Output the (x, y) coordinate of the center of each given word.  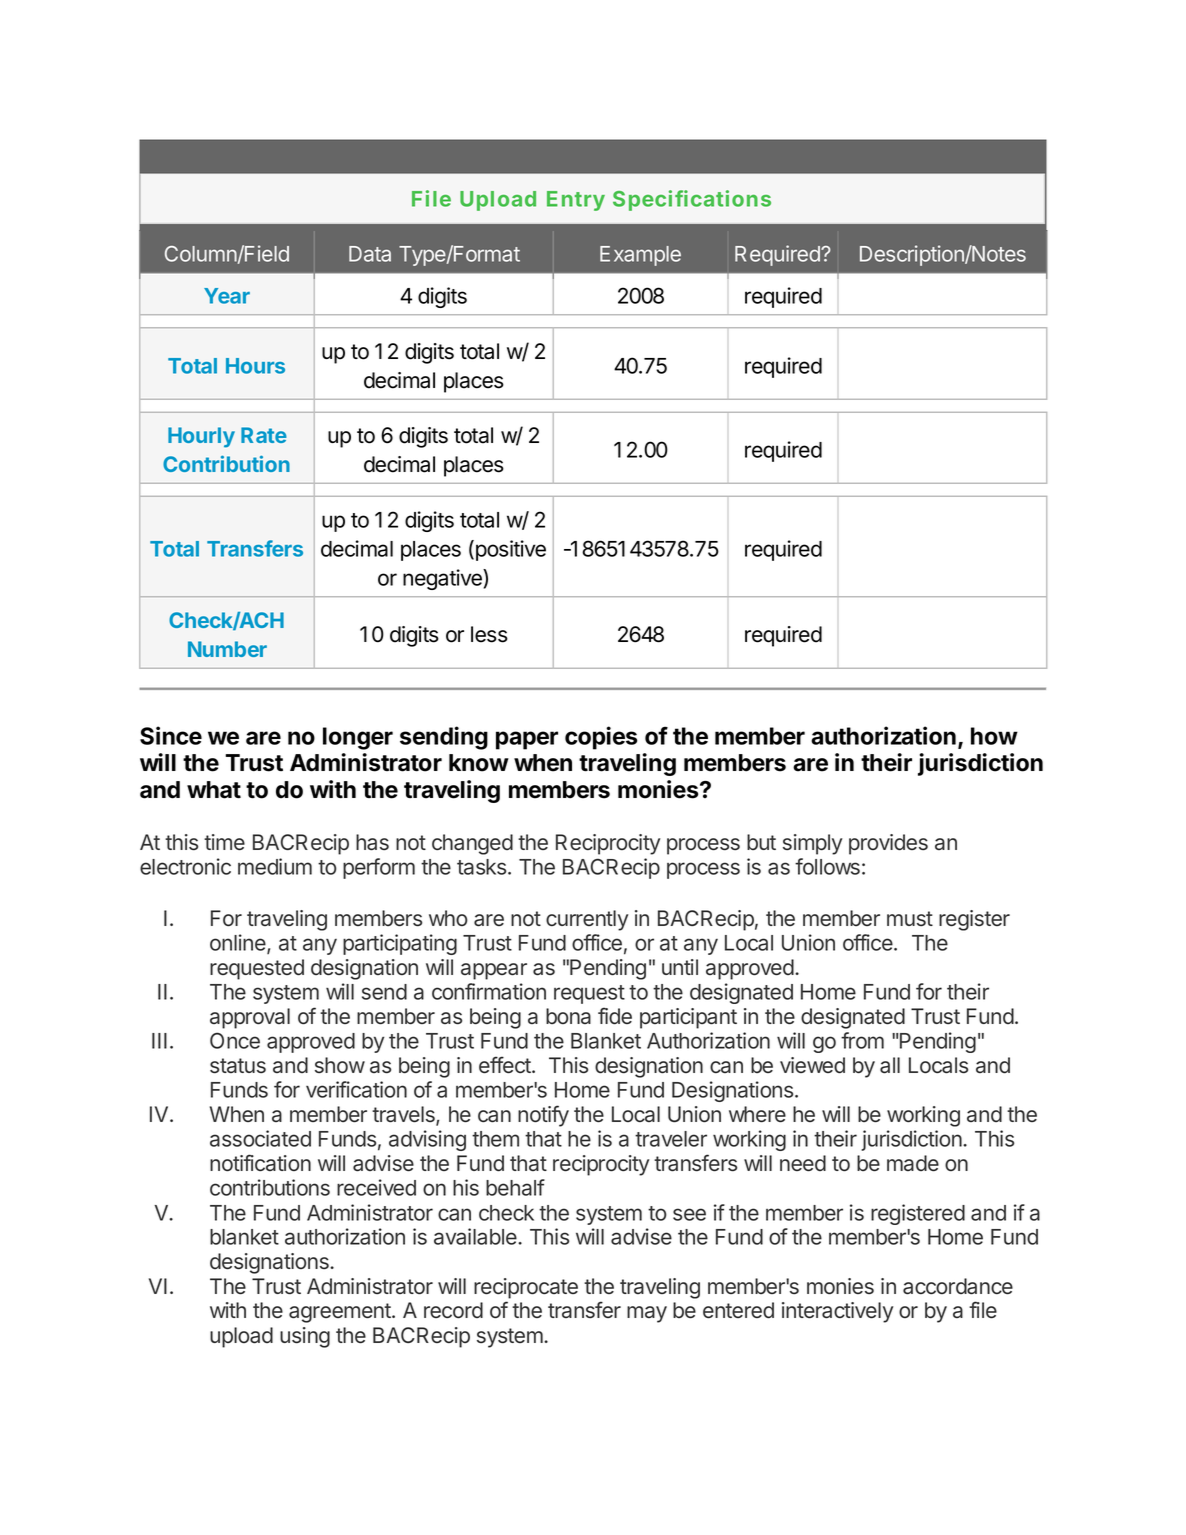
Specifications (692, 200)
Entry (576, 201)
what (214, 790)
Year (227, 296)
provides (888, 844)
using (305, 1337)
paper (527, 740)
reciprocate (526, 1288)
